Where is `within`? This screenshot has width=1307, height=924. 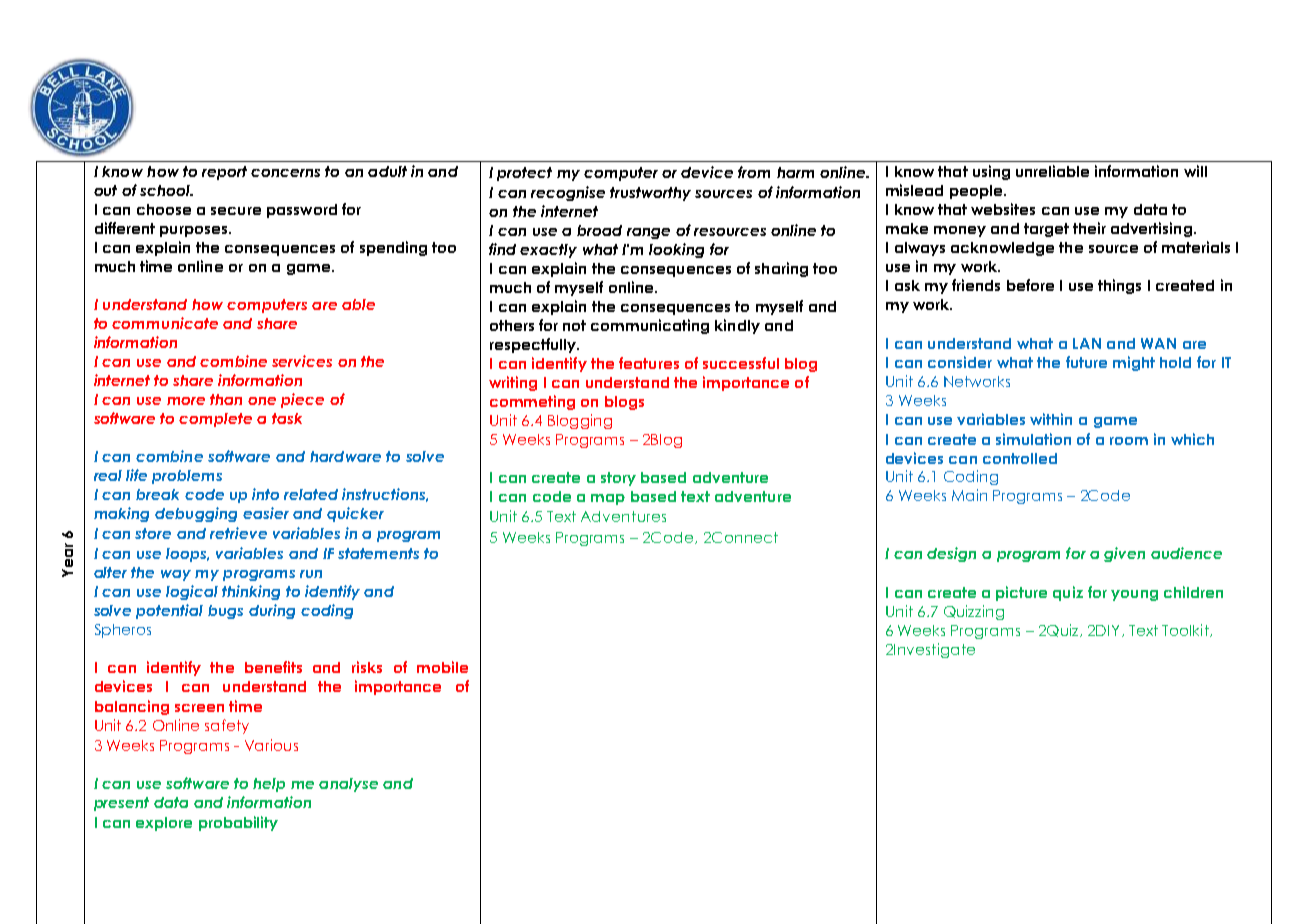 within is located at coordinates (1051, 419).
